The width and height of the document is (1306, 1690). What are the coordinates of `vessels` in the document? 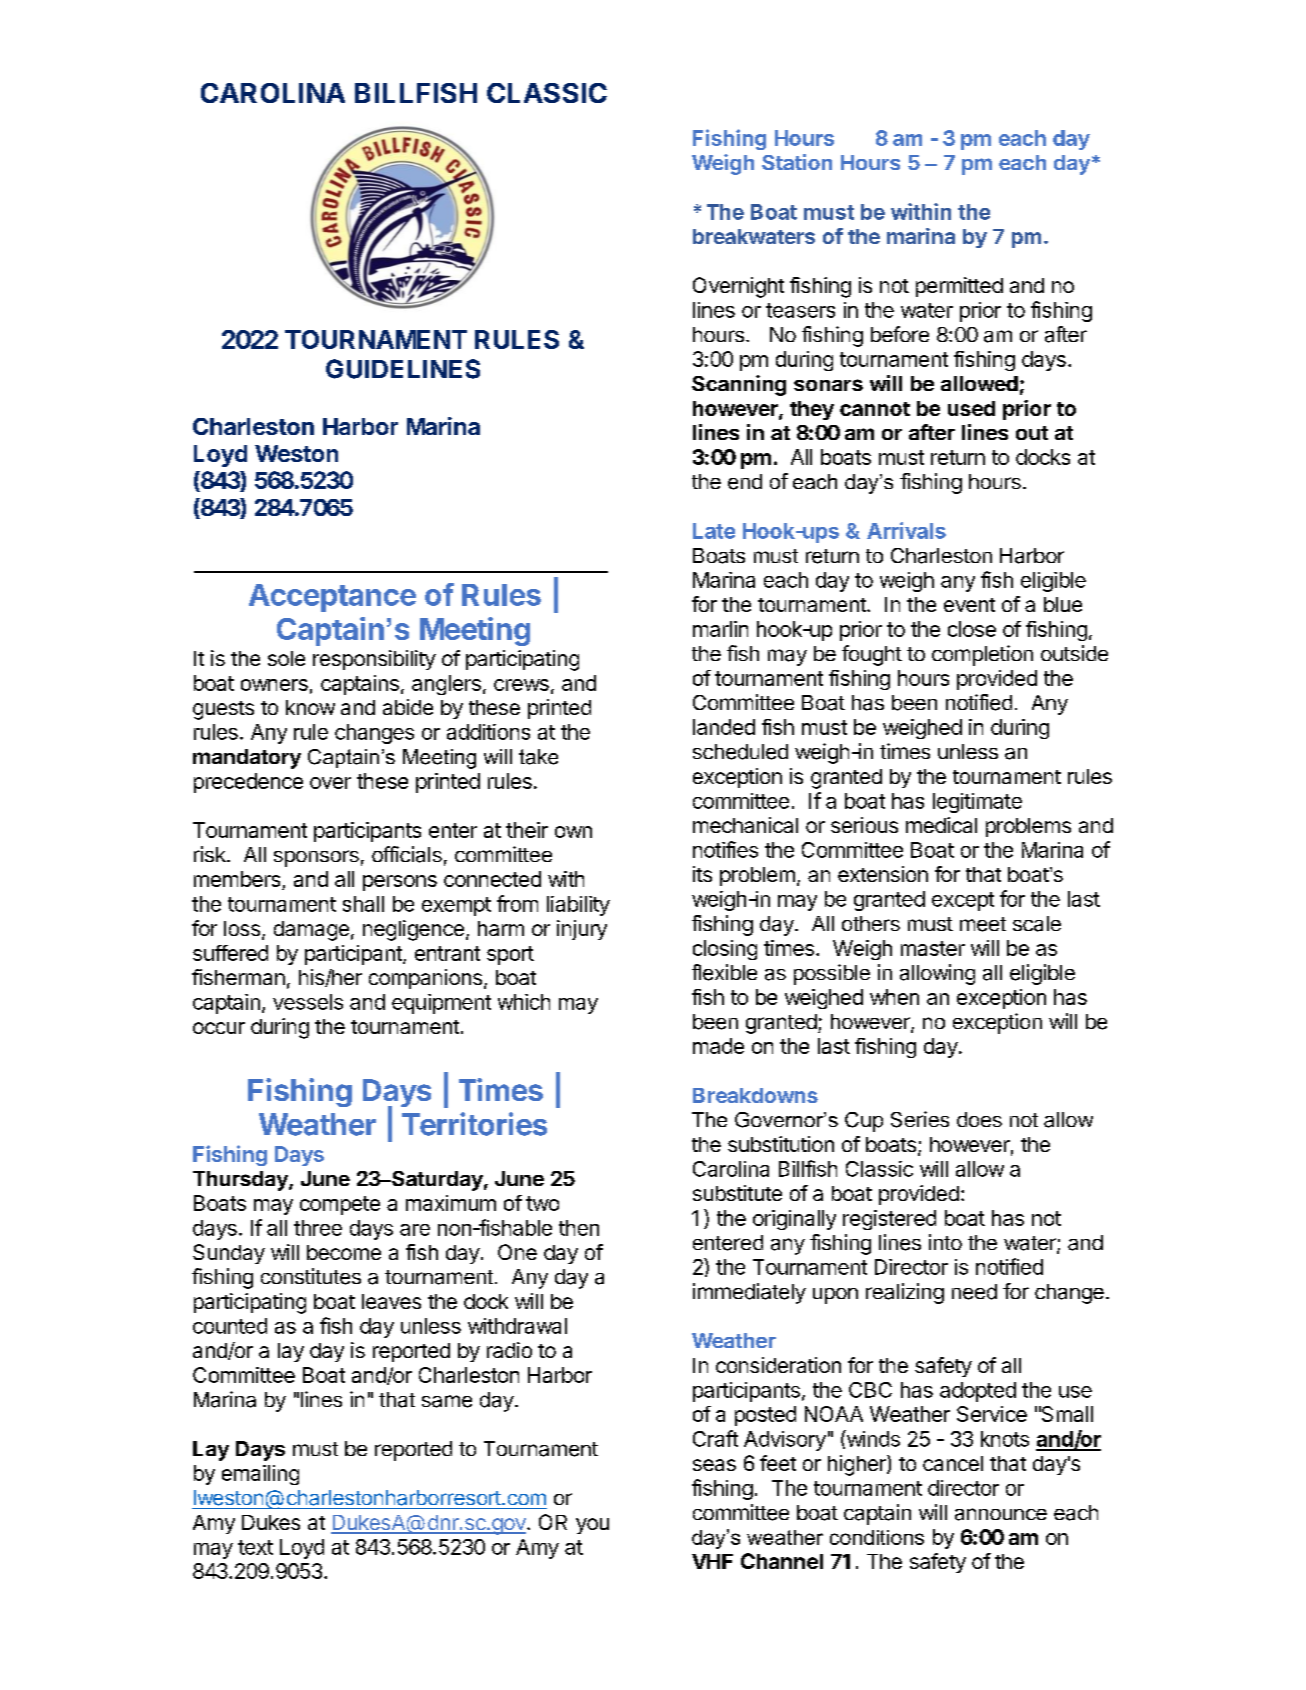 It's located at (308, 1002).
